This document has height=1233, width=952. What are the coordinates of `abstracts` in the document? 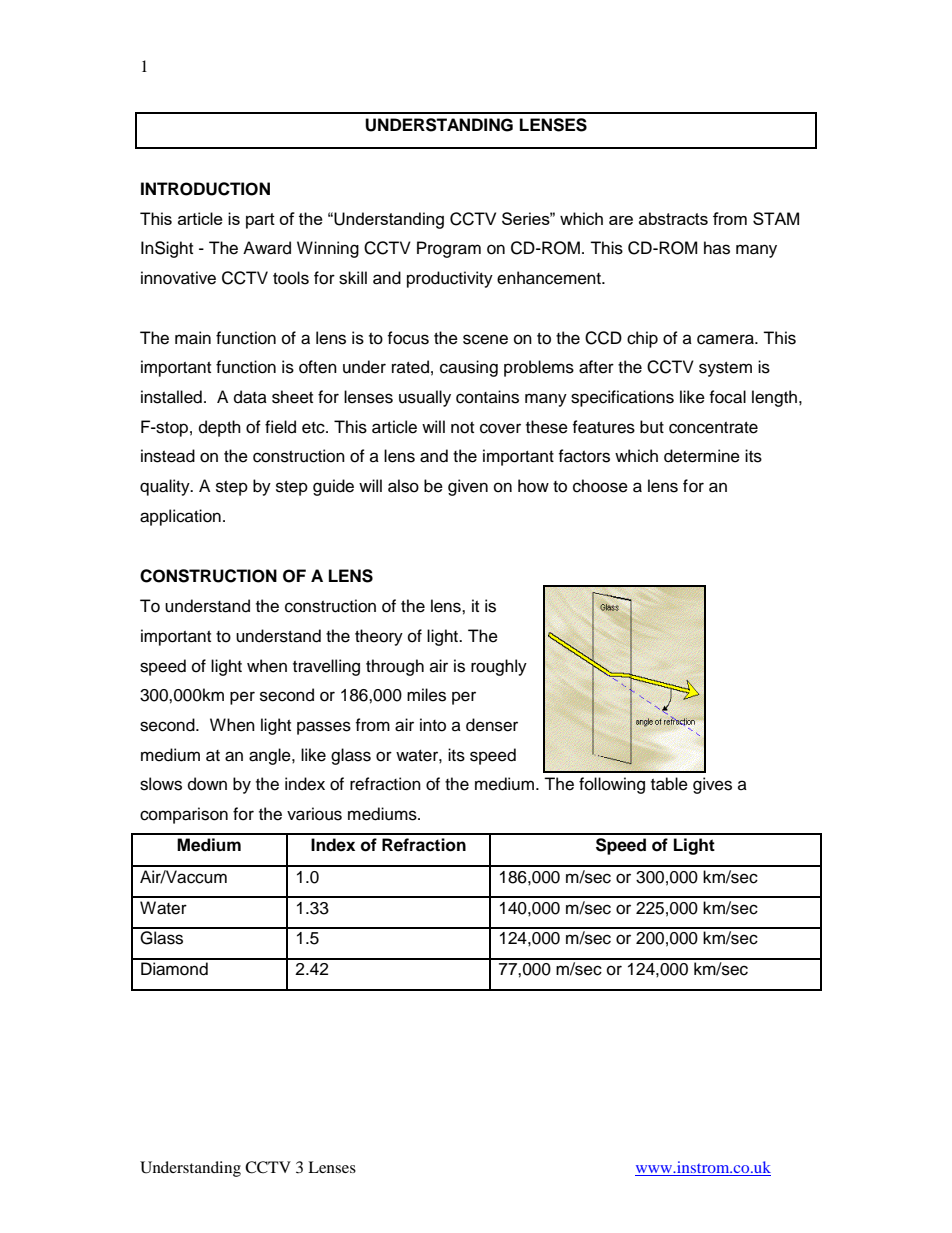 It's located at (673, 218).
